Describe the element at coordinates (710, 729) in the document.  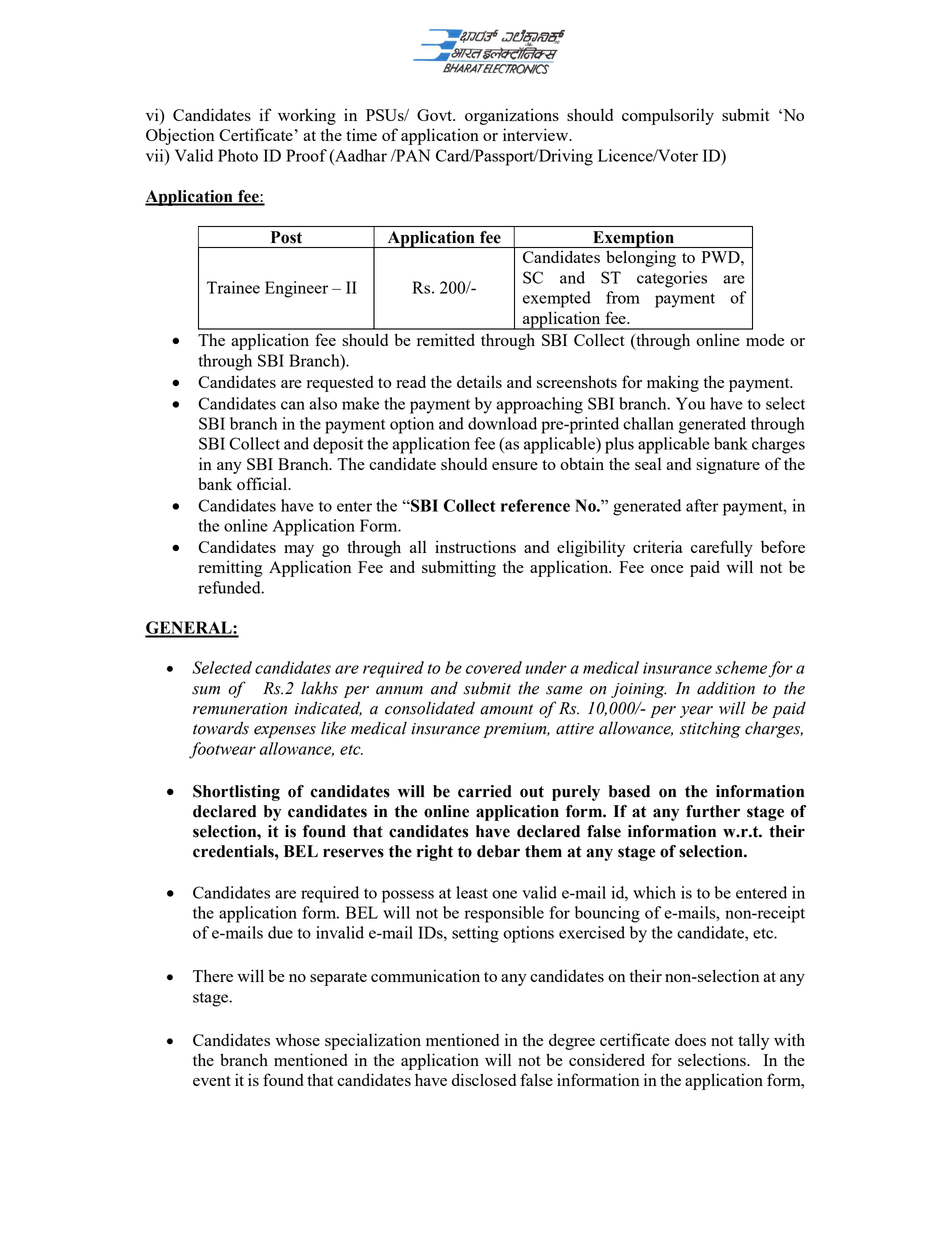
I see `stitching` at that location.
